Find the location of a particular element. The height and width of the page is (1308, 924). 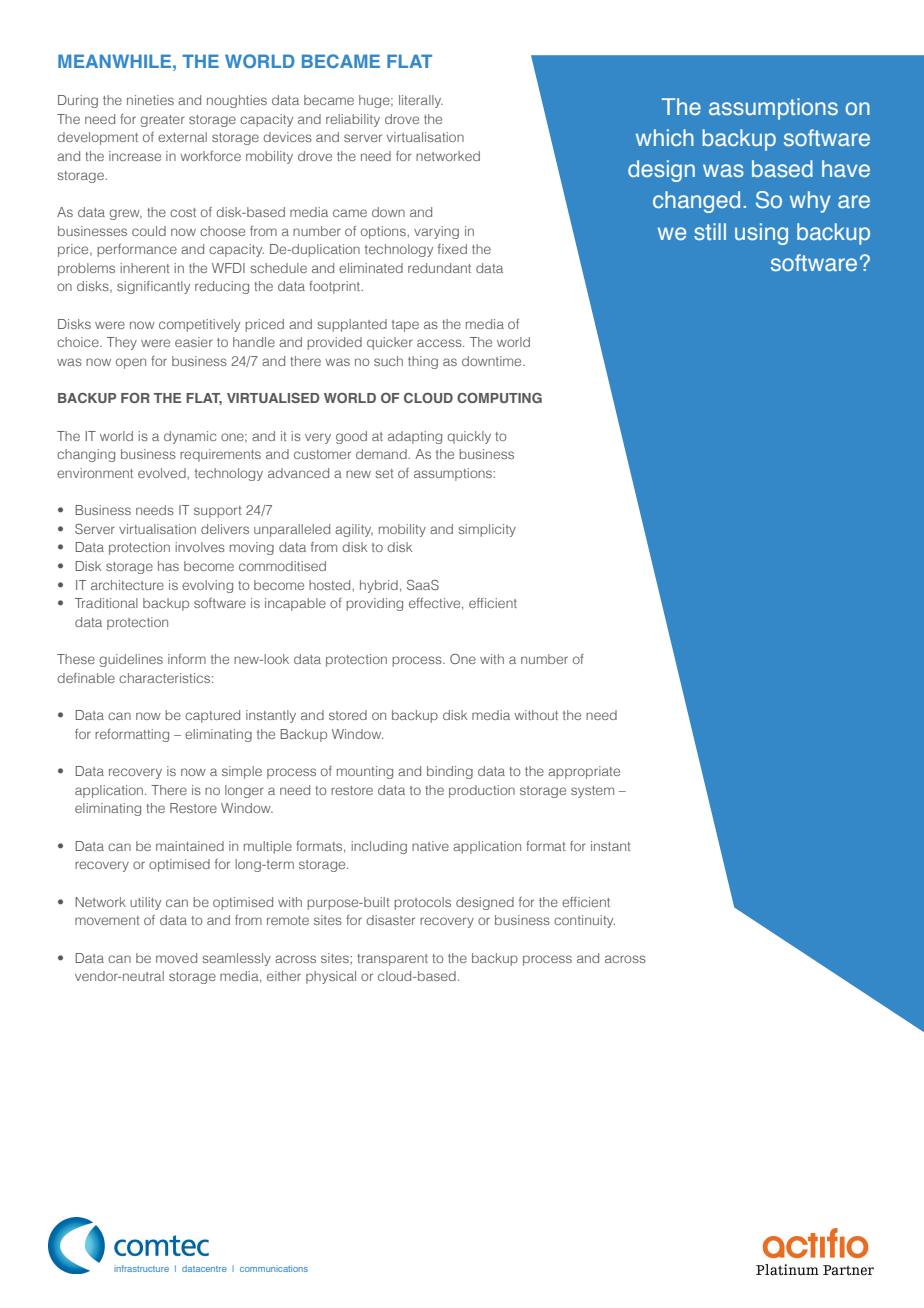

literally is located at coordinates (421, 101).
